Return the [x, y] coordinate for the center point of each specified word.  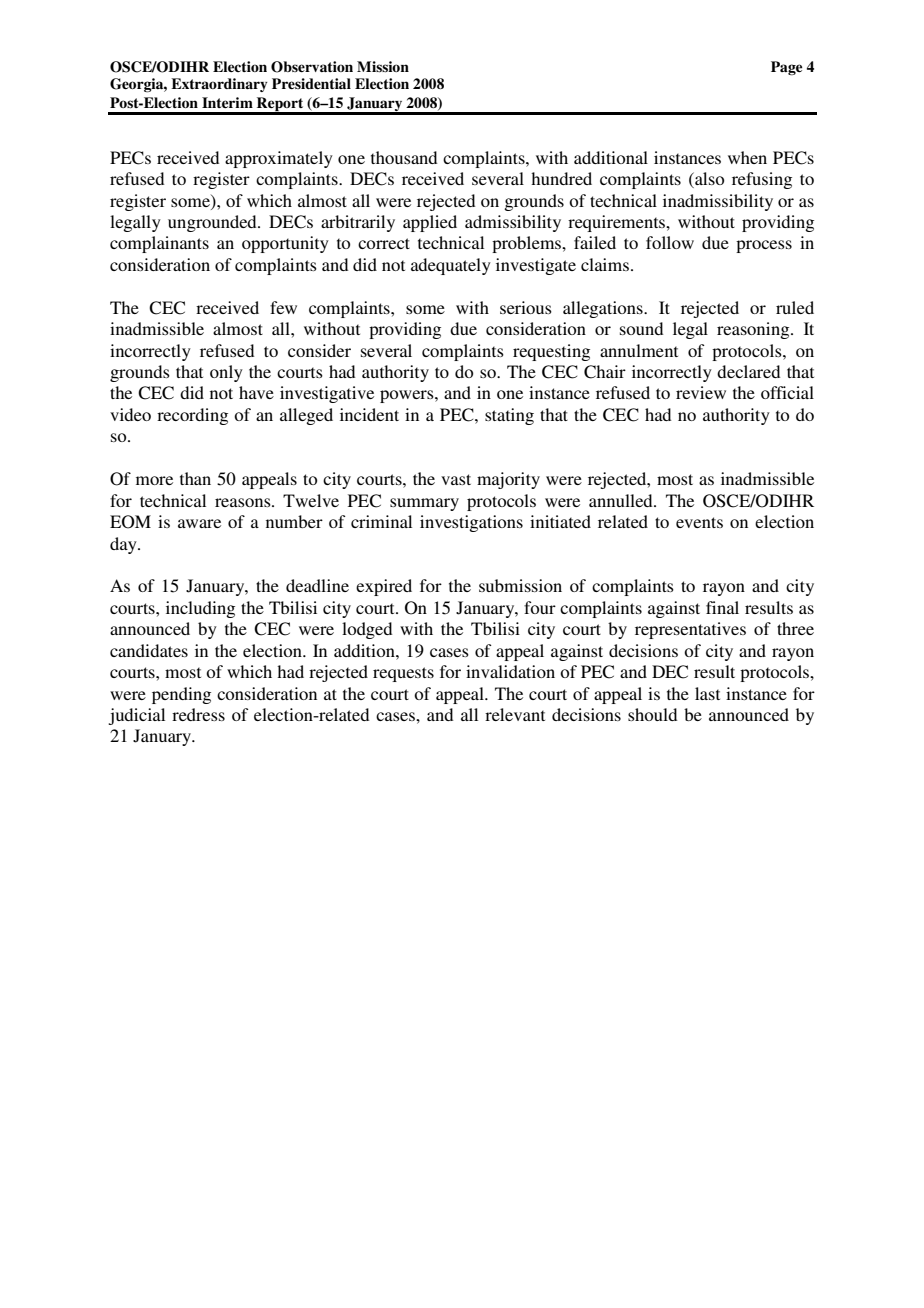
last [707, 693]
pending [181, 695]
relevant [515, 714]
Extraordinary [219, 85]
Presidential [311, 83]
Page [786, 68]
